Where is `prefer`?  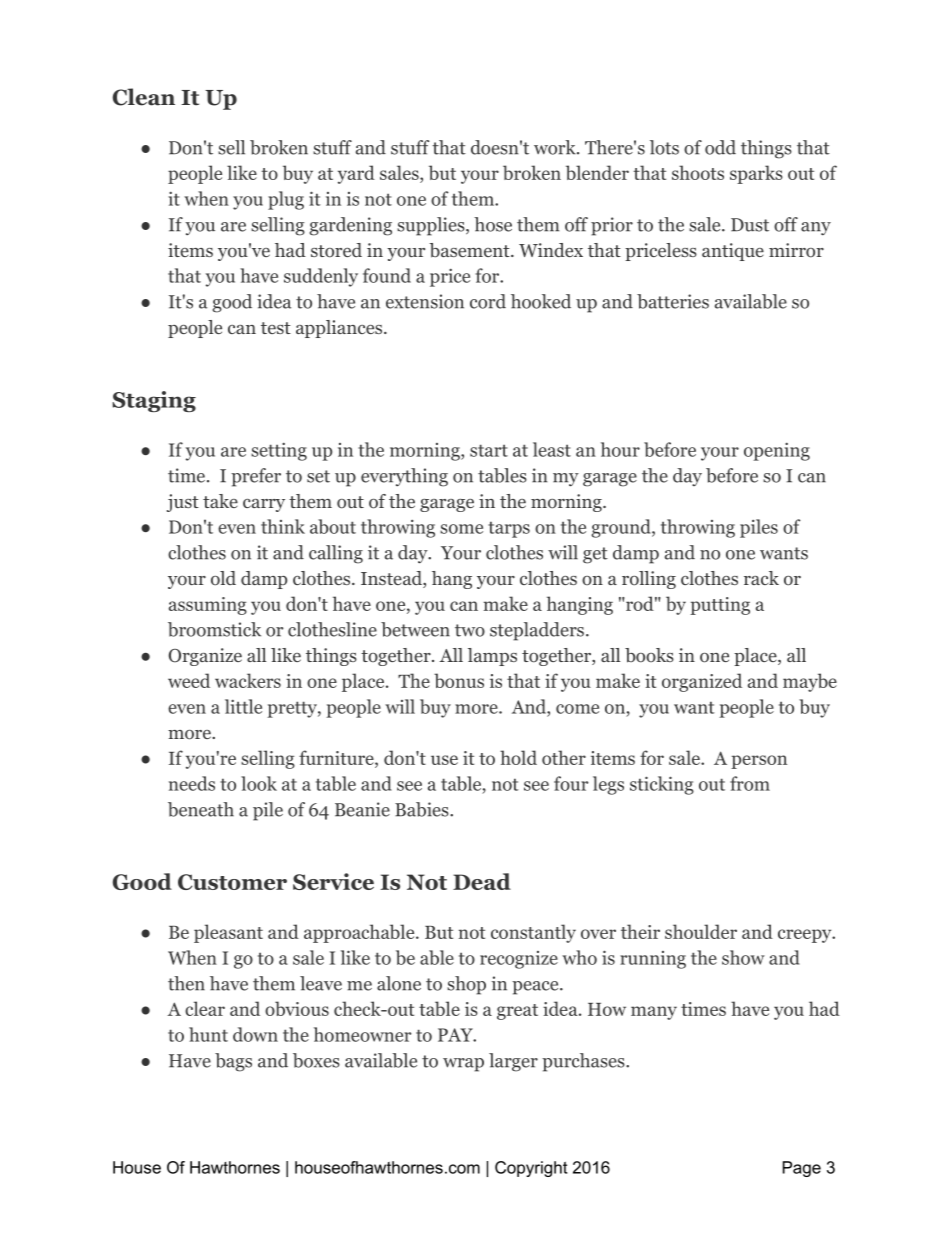
prefer is located at coordinates (256, 477).
